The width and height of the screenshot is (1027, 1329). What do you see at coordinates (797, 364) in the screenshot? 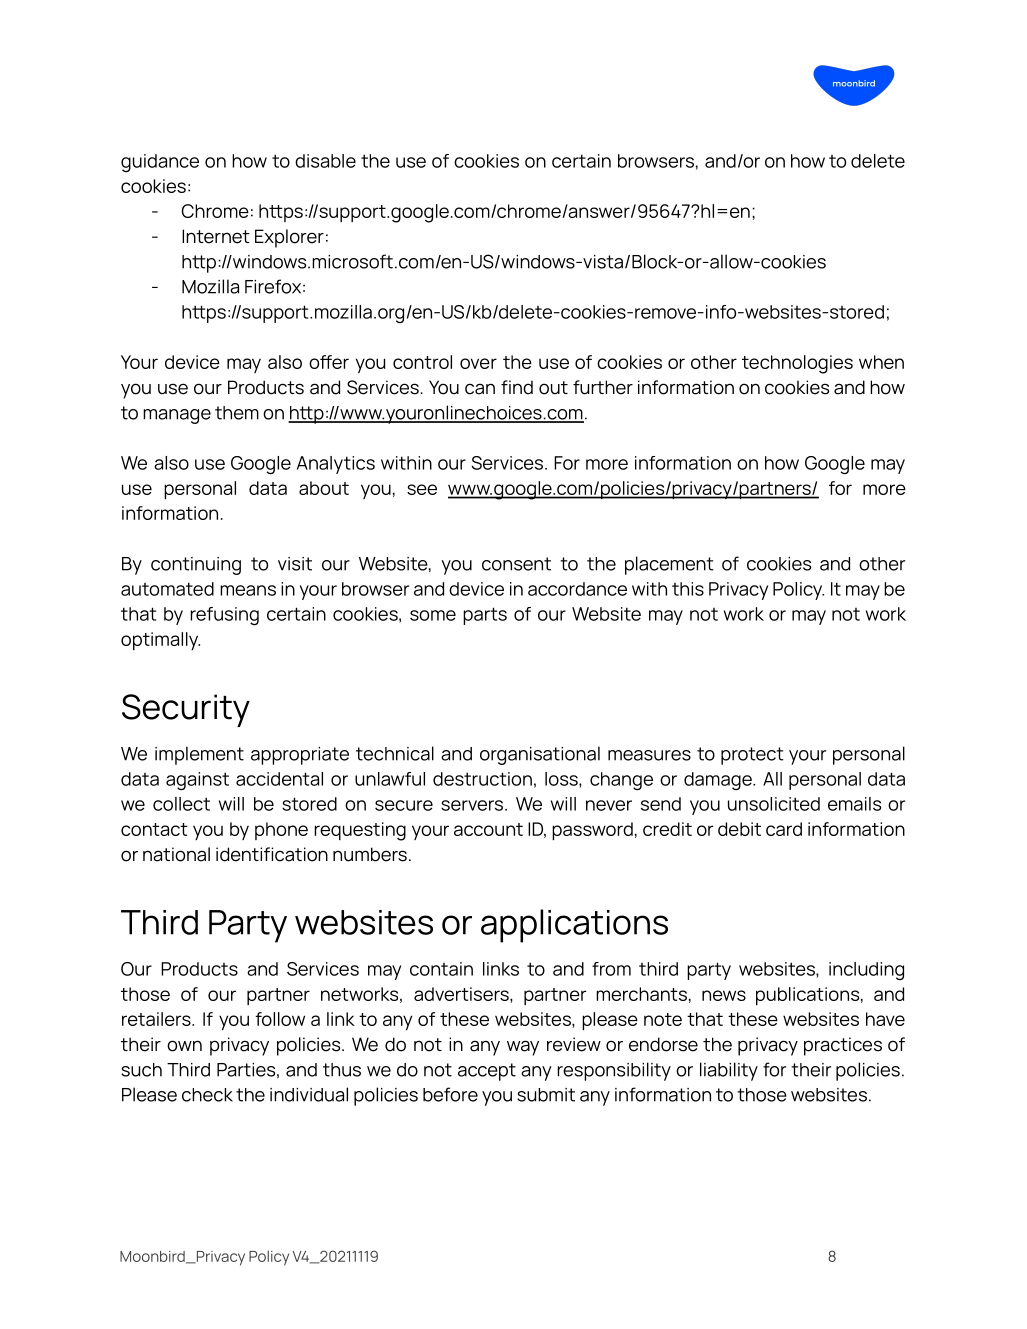
I see `technologies` at bounding box center [797, 364].
